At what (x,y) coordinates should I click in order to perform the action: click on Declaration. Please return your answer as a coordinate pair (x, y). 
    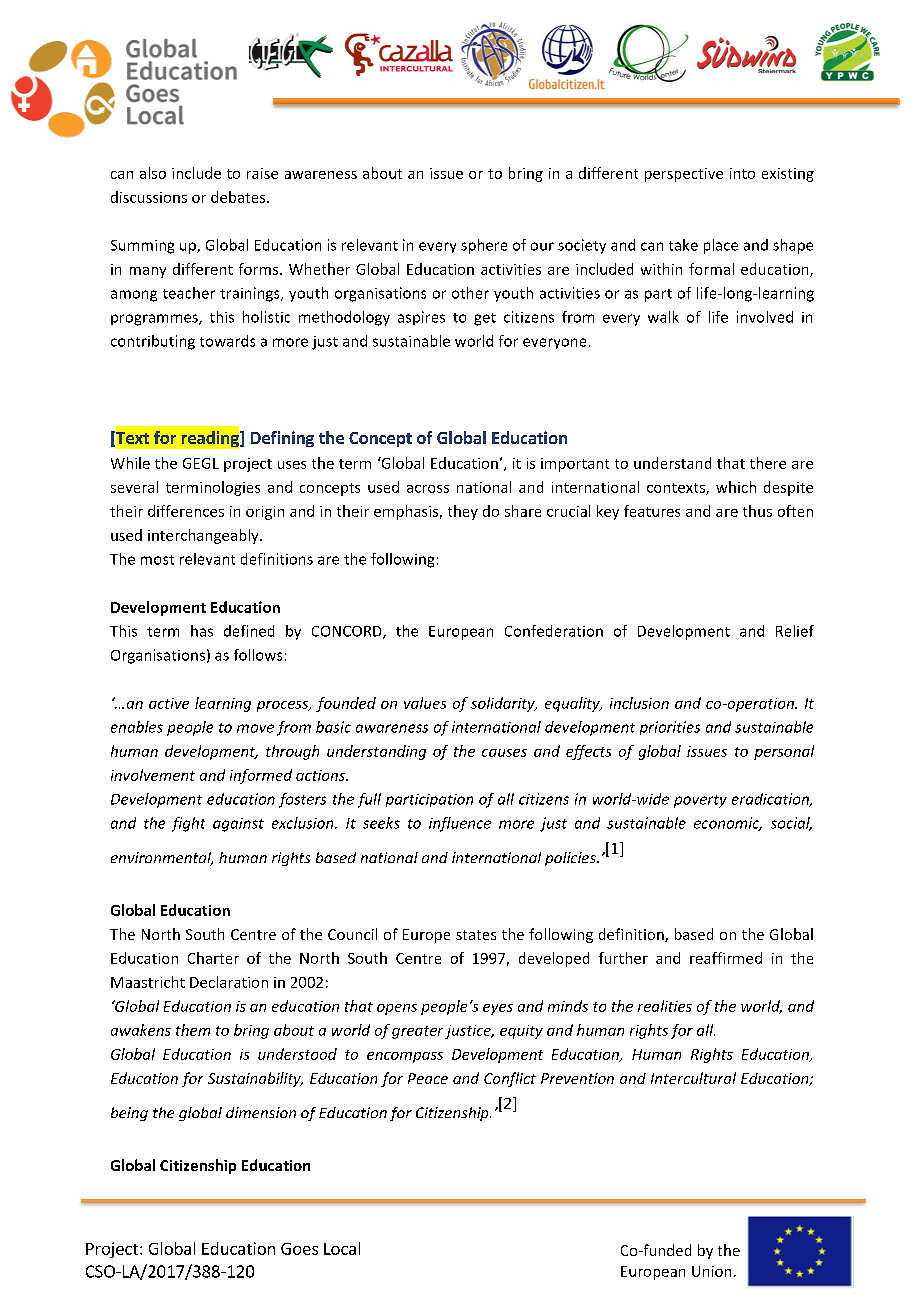
    Looking at the image, I should click on (229, 982).
